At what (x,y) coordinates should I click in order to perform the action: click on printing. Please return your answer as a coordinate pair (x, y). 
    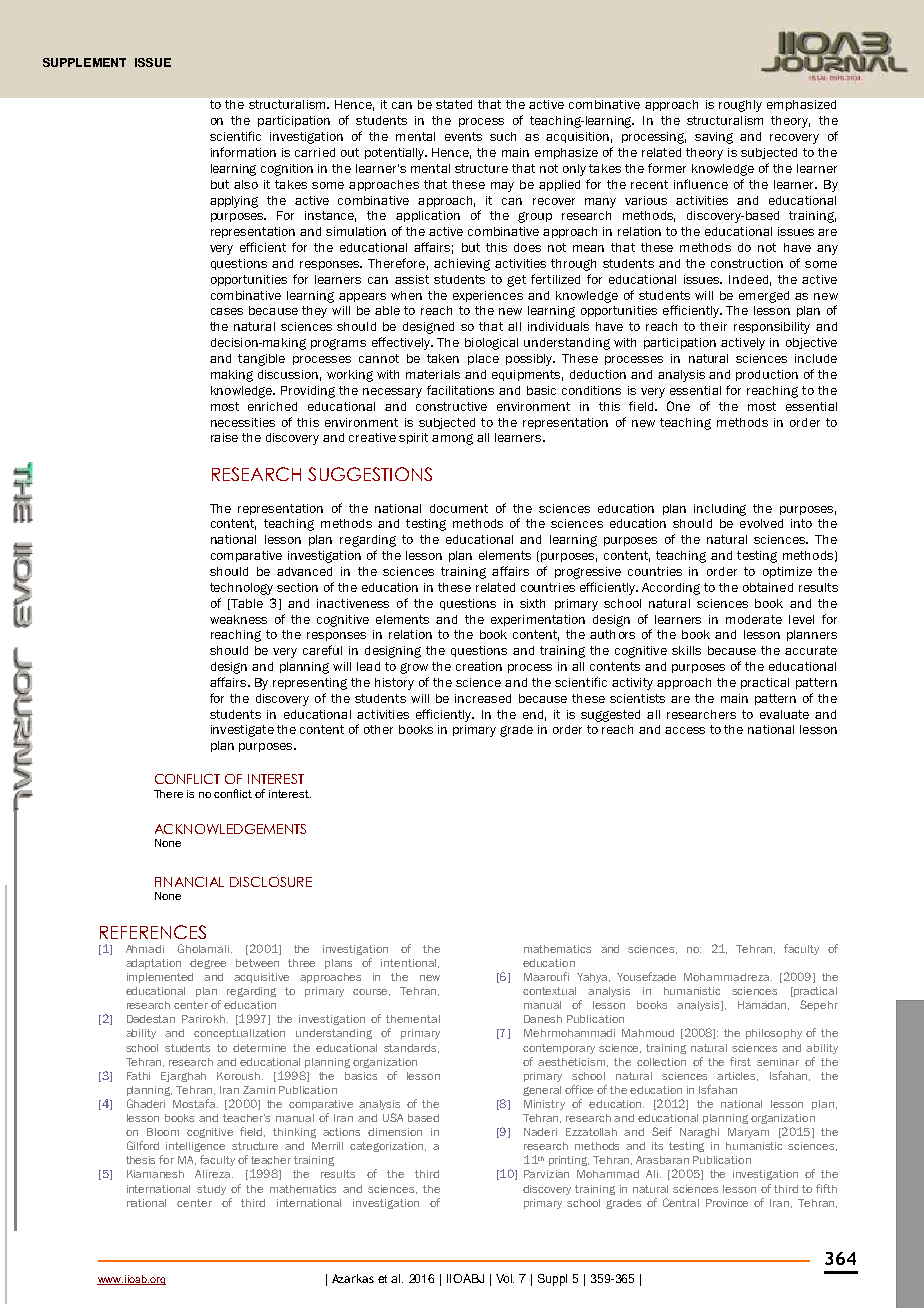
    Looking at the image, I should click on (569, 1161).
